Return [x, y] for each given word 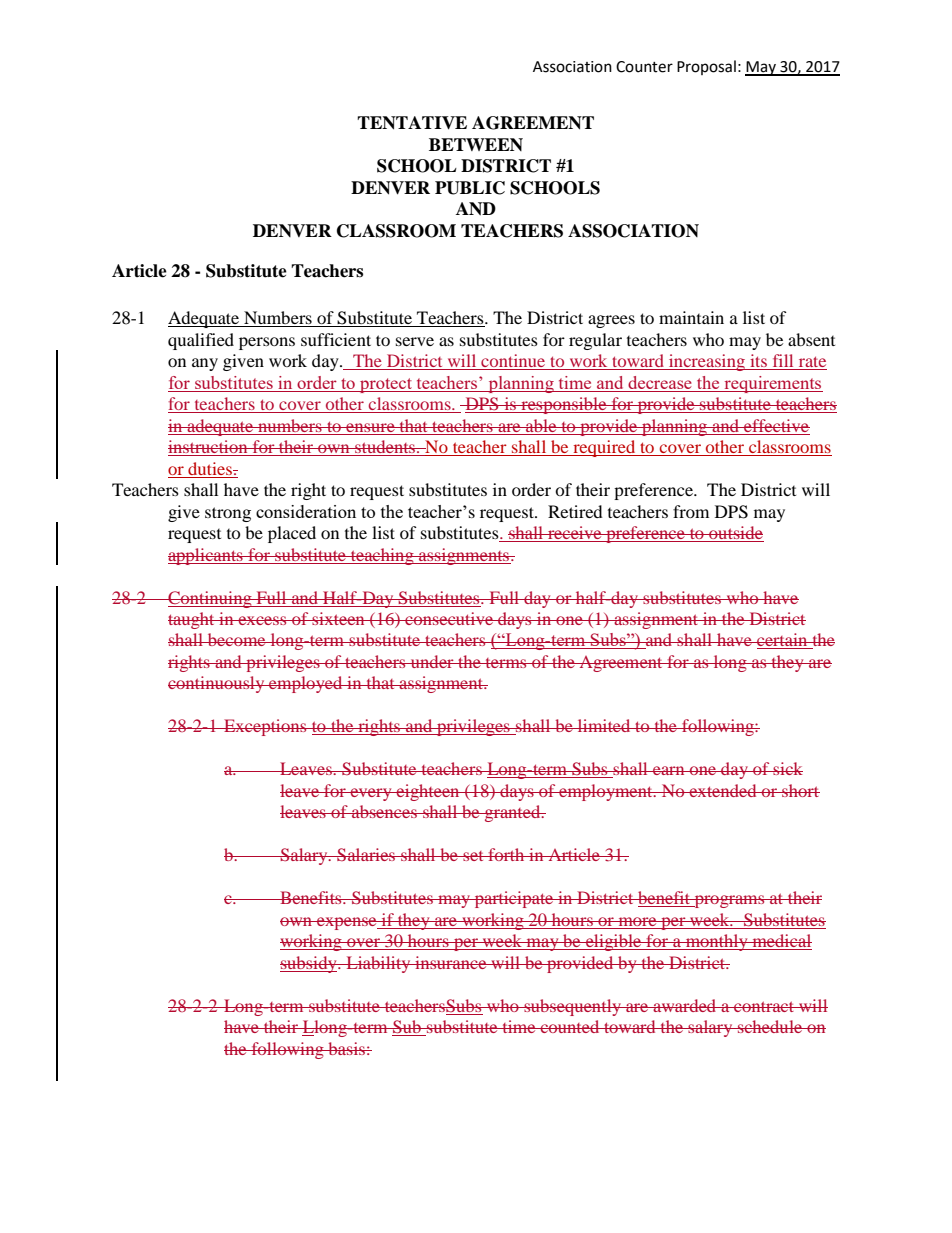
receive [575, 534]
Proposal [706, 67]
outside [735, 534]
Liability [378, 964]
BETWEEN [476, 144]
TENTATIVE [412, 123]
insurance [451, 962]
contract [764, 1006]
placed [292, 534]
